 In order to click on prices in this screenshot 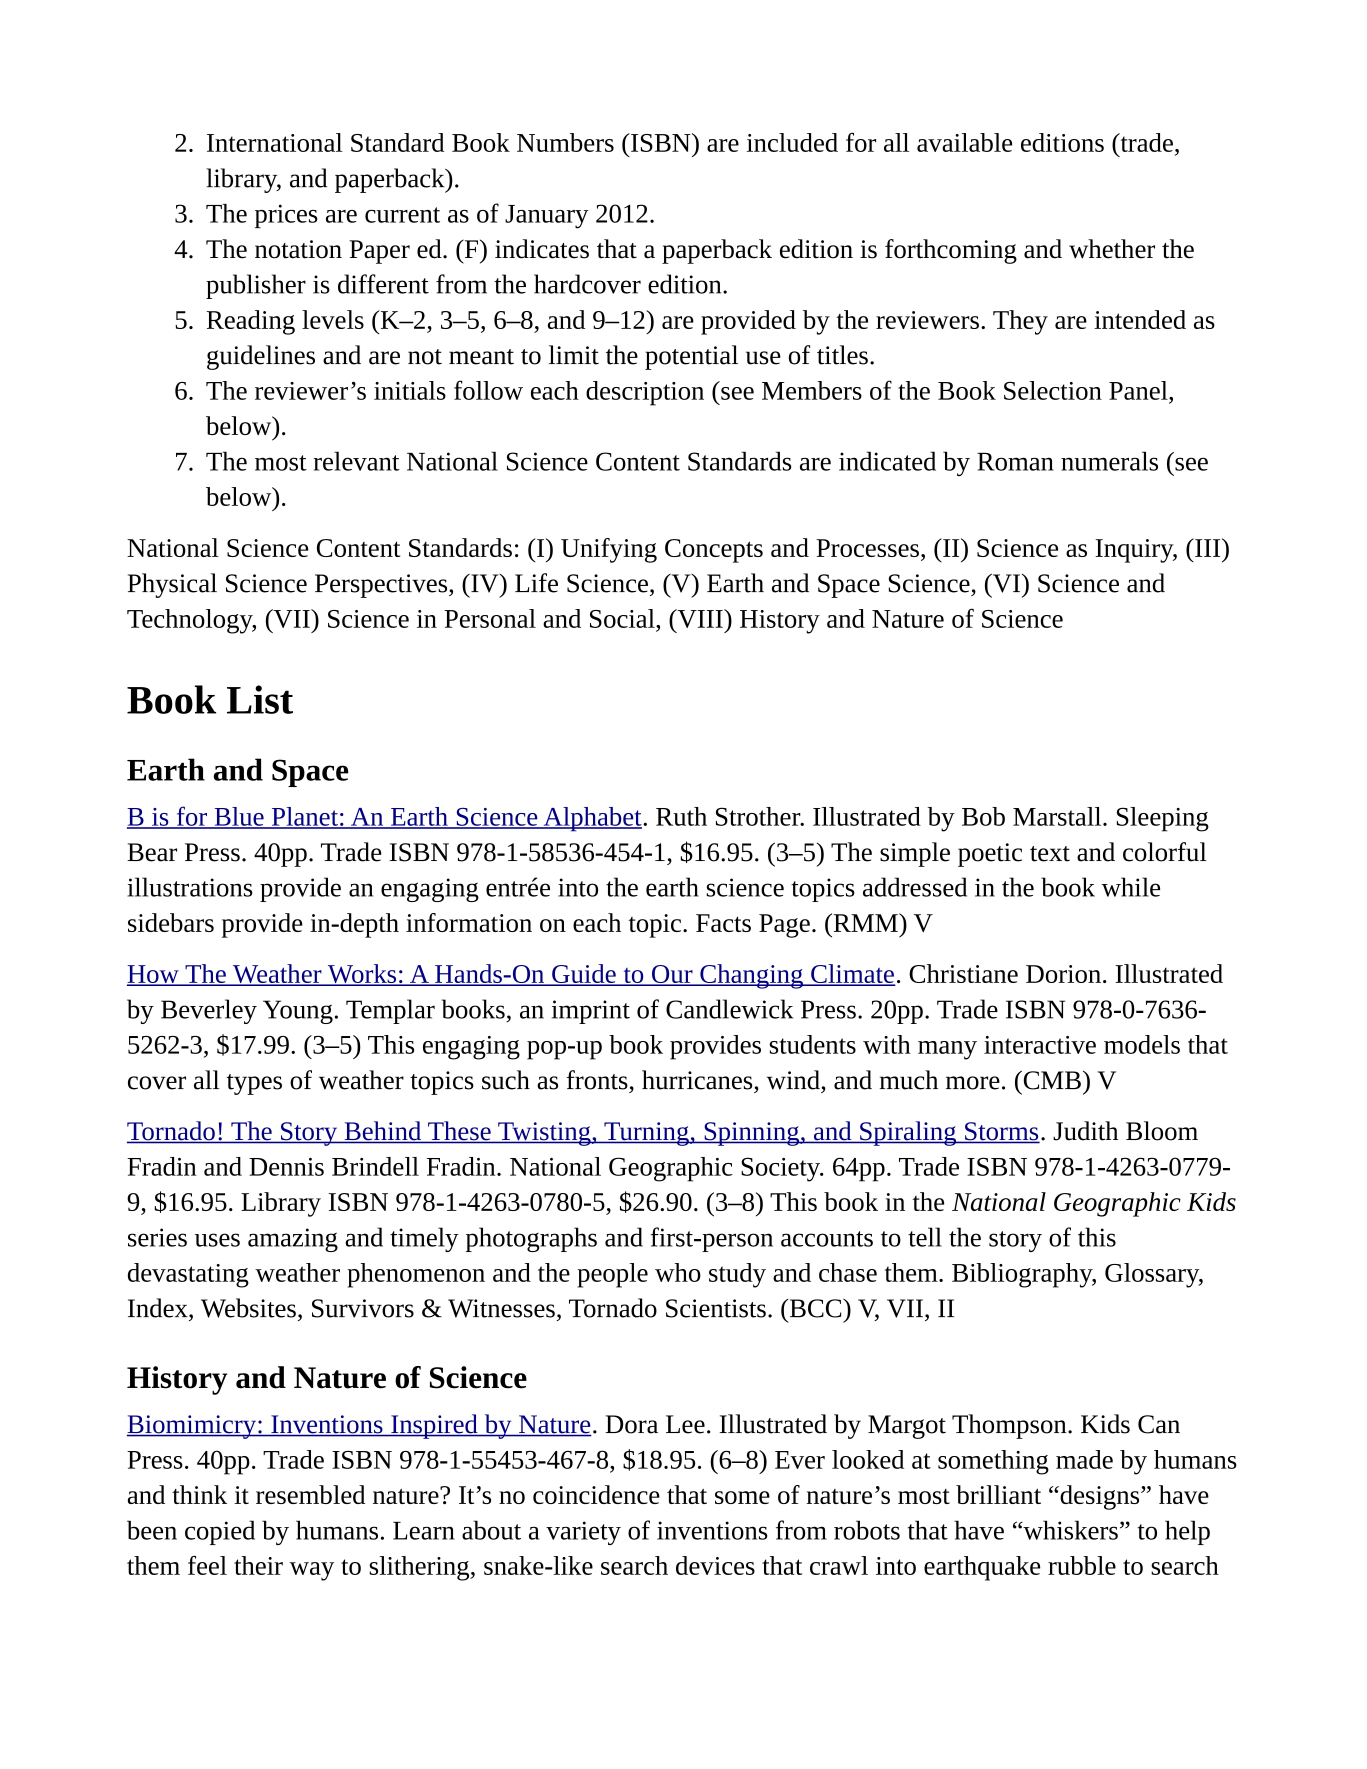, I will do `click(286, 216)`.
